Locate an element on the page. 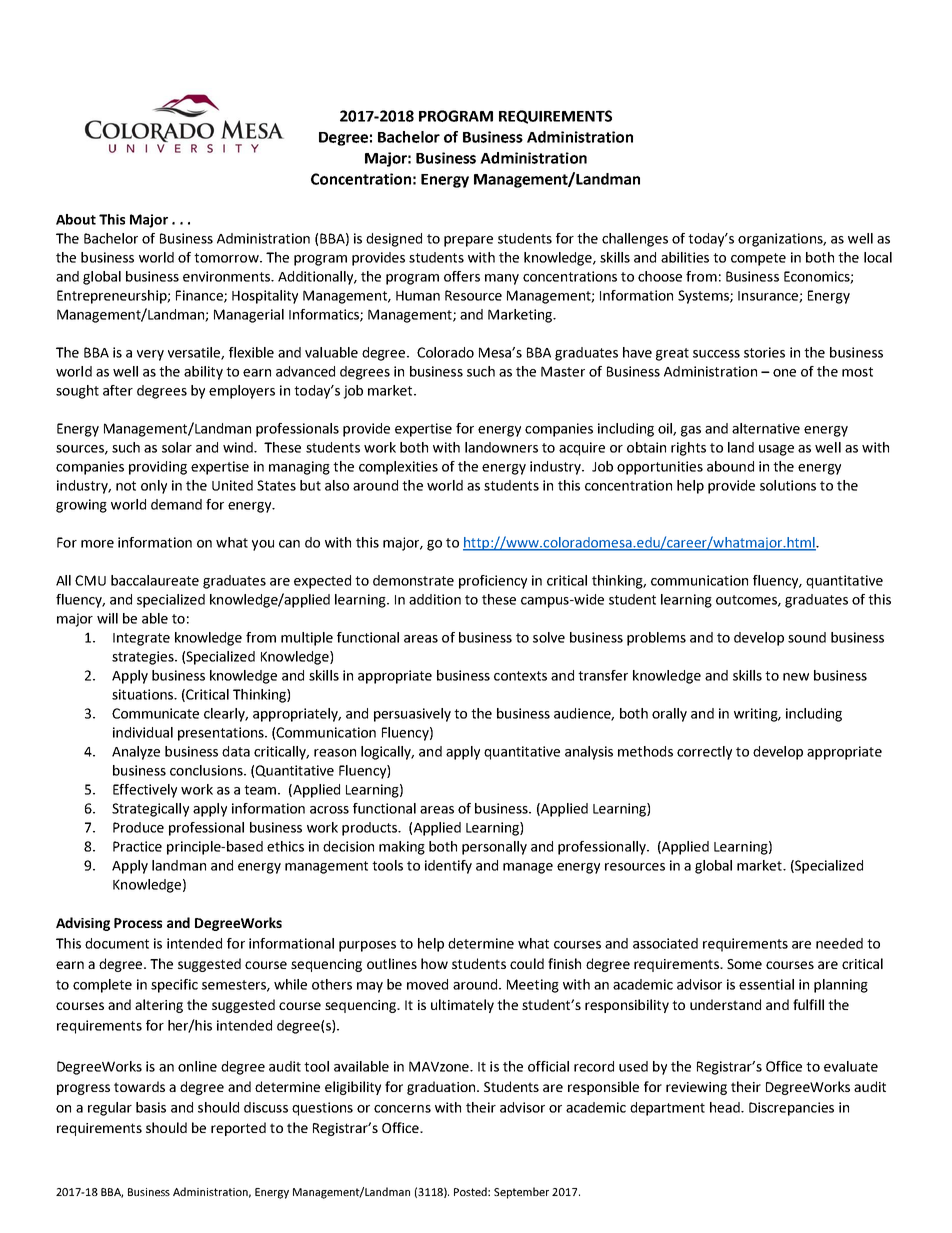  compete is located at coordinates (758, 259).
